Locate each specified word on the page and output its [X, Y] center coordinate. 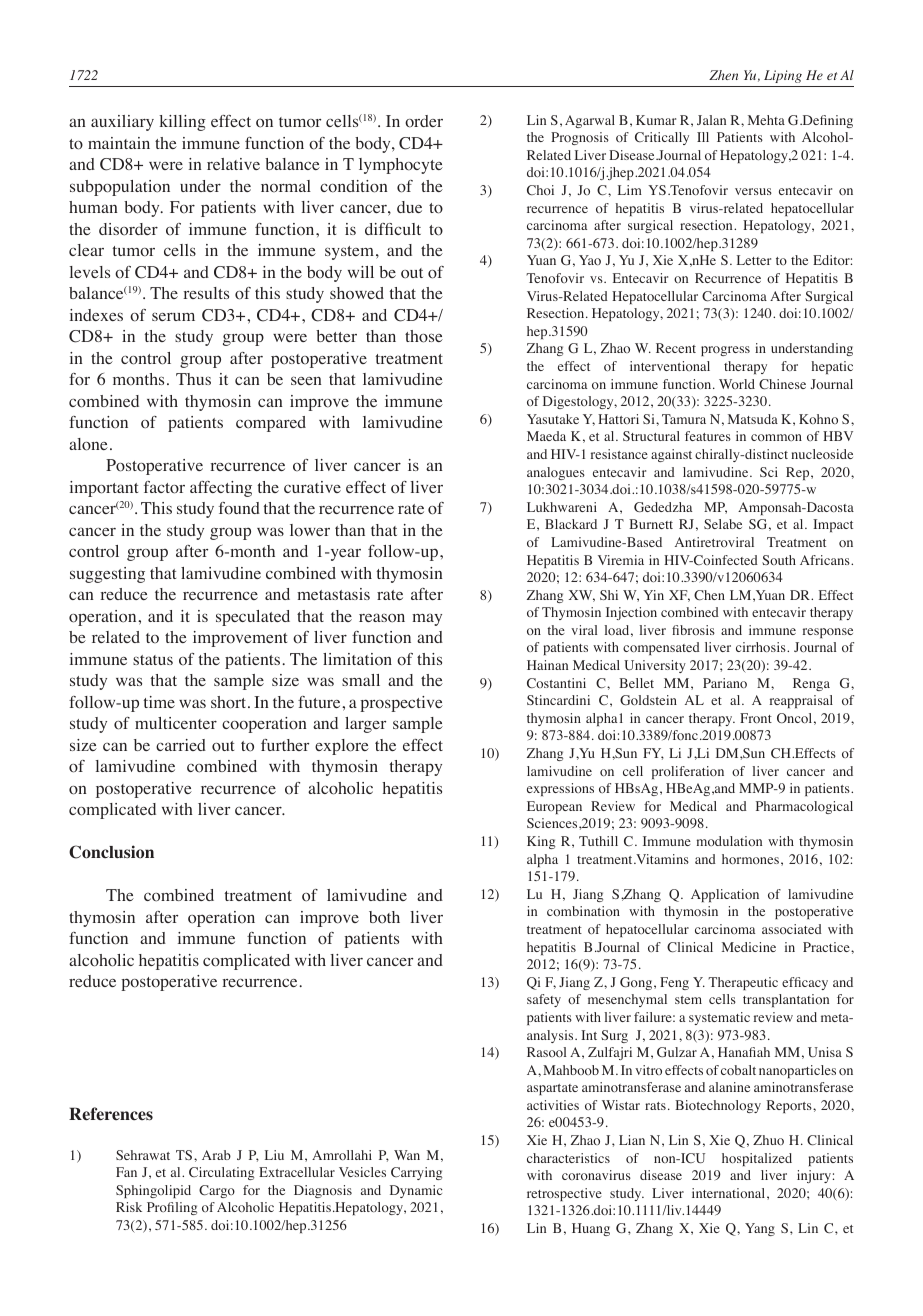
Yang [760, 1229]
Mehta [766, 120]
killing [182, 123]
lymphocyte [401, 166]
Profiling [172, 1208]
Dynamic [416, 1191]
